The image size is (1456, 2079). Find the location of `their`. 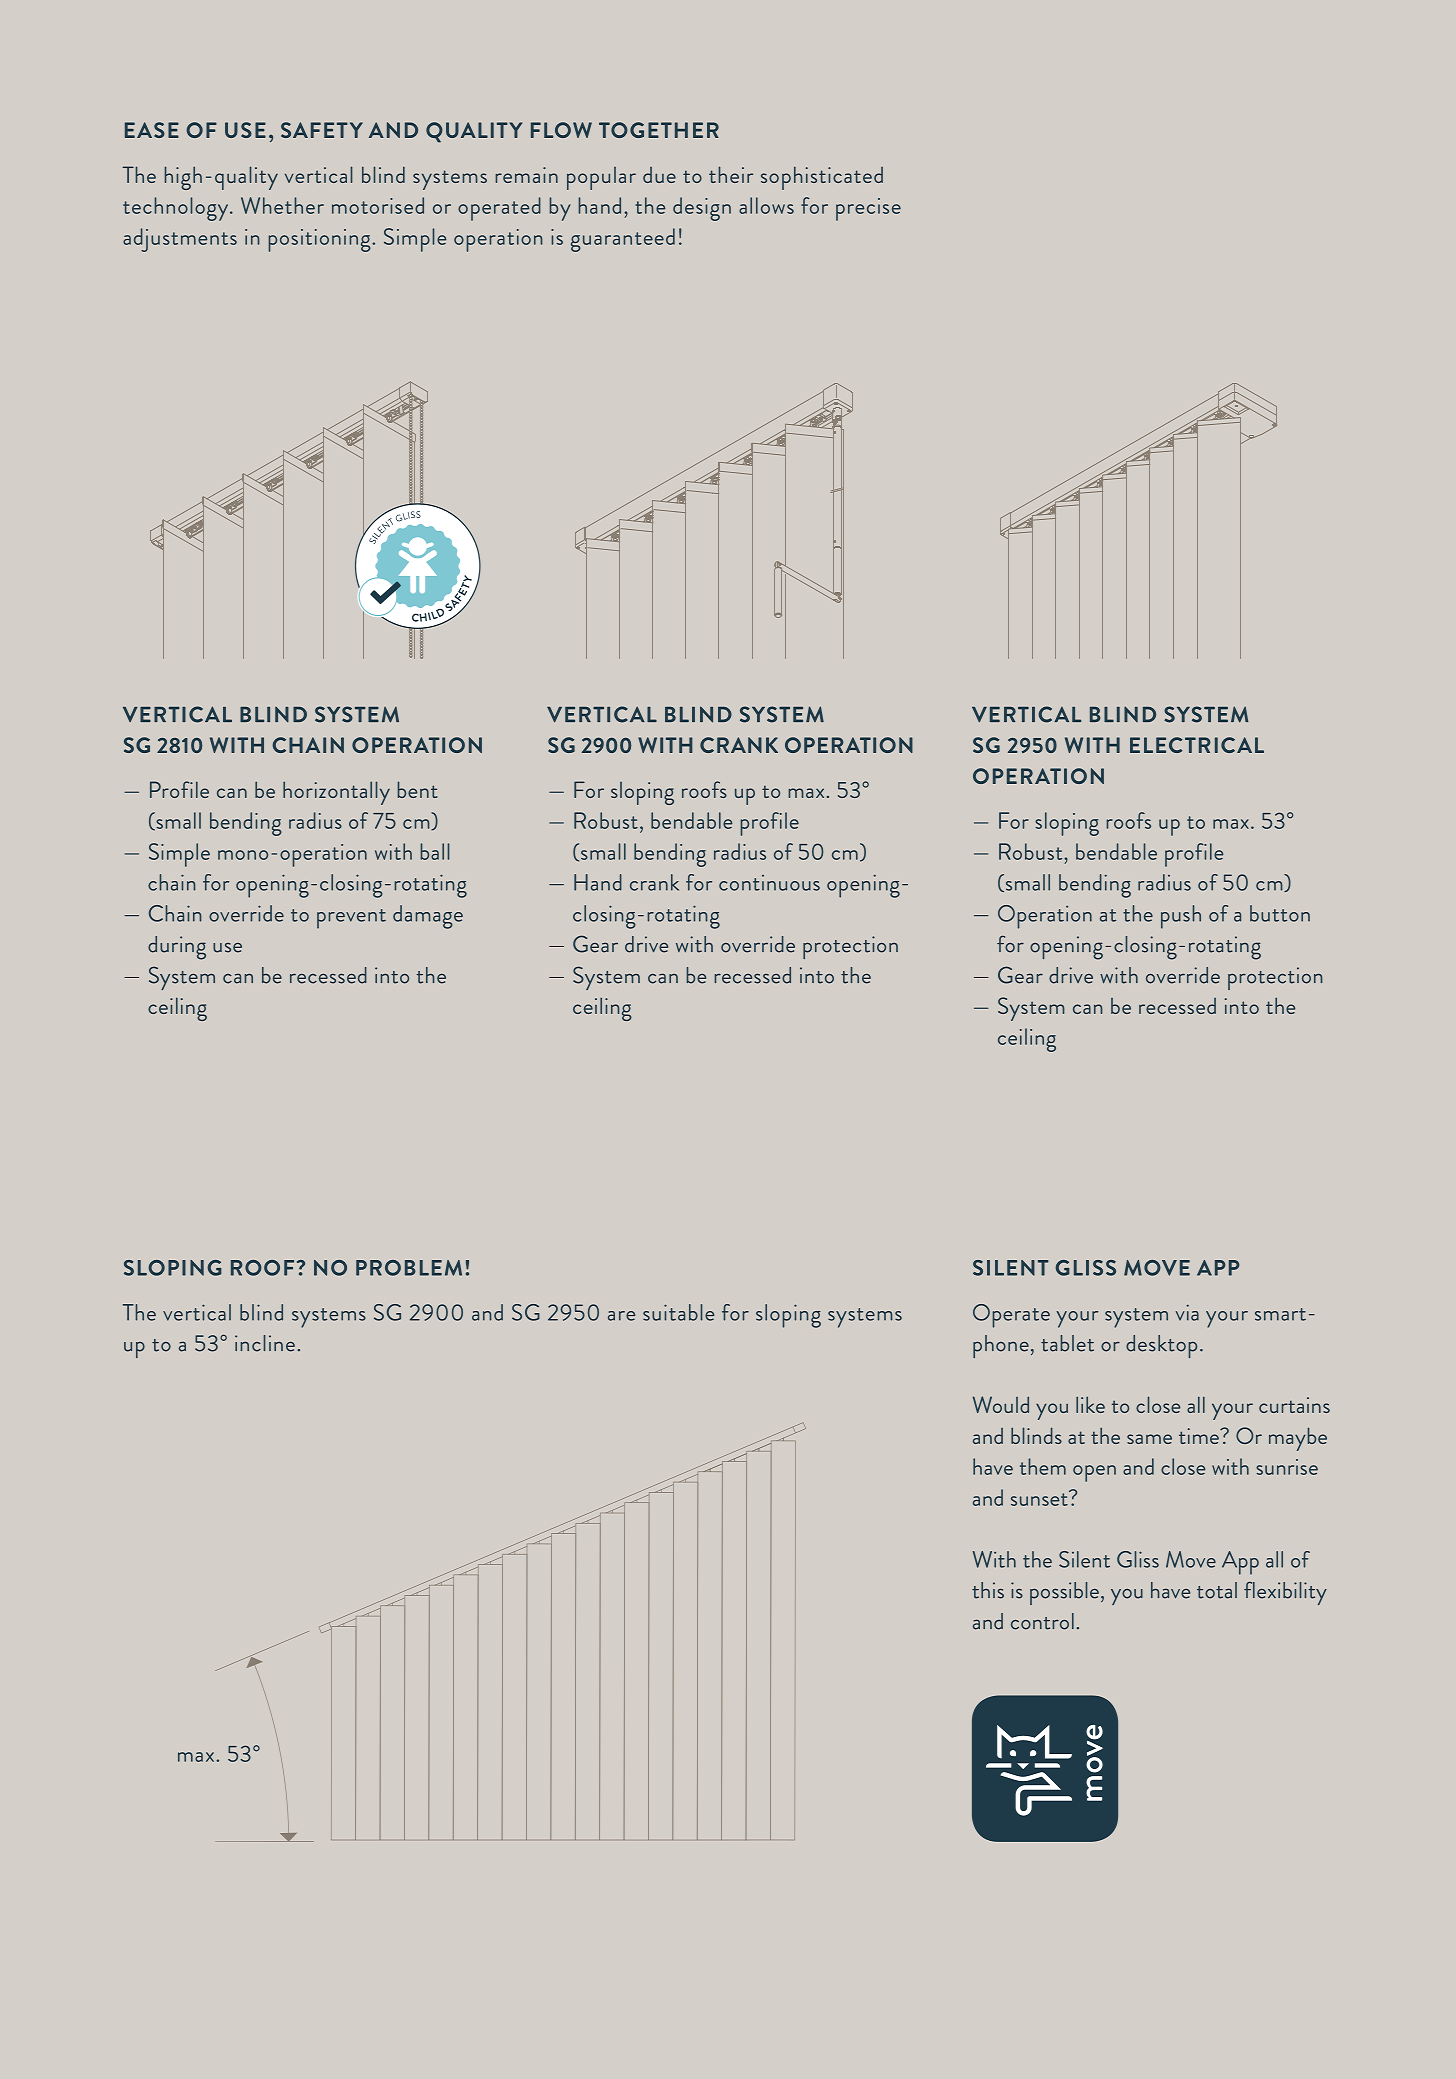

their is located at coordinates (731, 174).
